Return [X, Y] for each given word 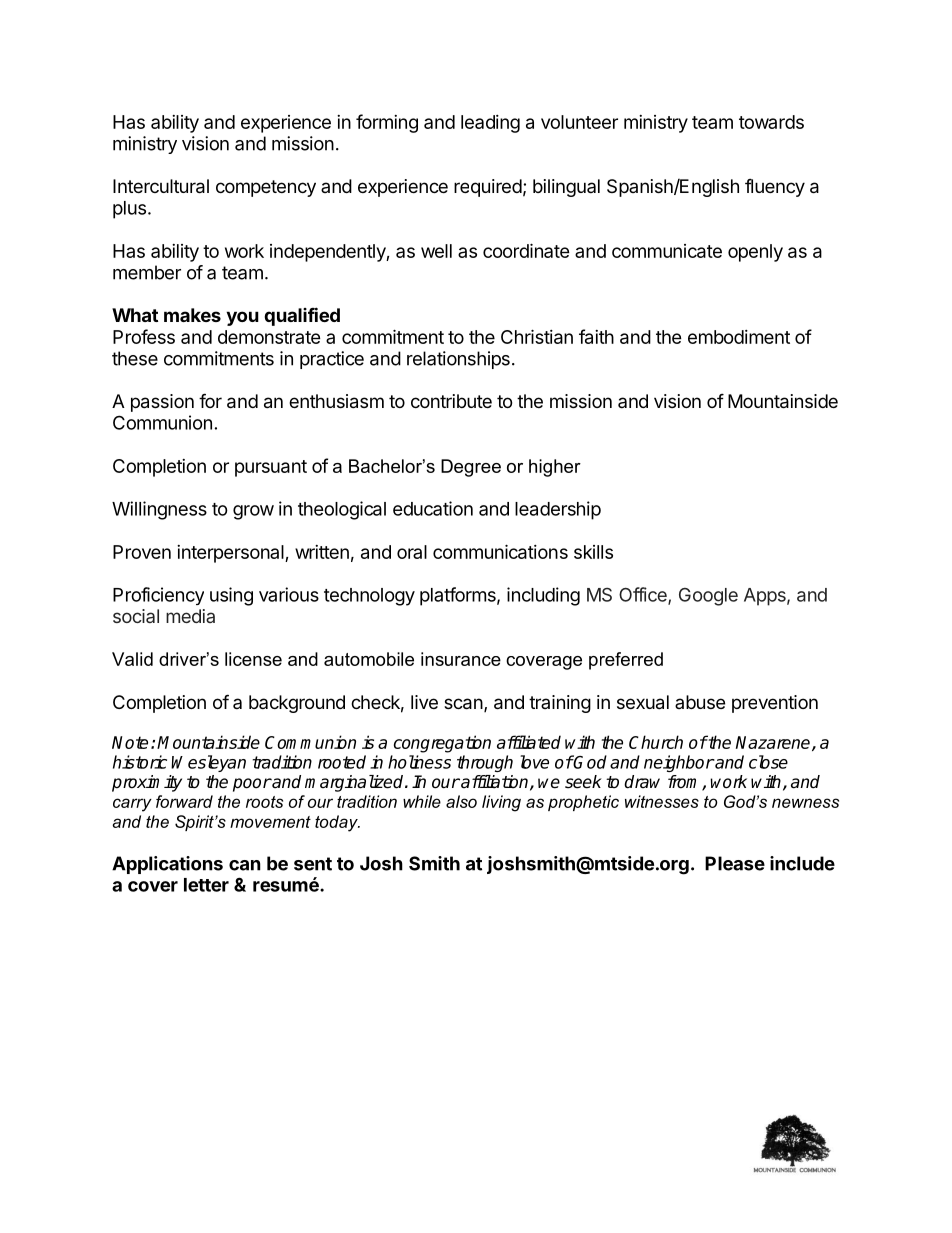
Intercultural [161, 186]
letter [206, 885]
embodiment [739, 337]
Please [735, 863]
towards [771, 122]
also [461, 801]
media [190, 616]
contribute [451, 401]
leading [490, 124]
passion [162, 403]
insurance [461, 659]
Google [708, 597]
